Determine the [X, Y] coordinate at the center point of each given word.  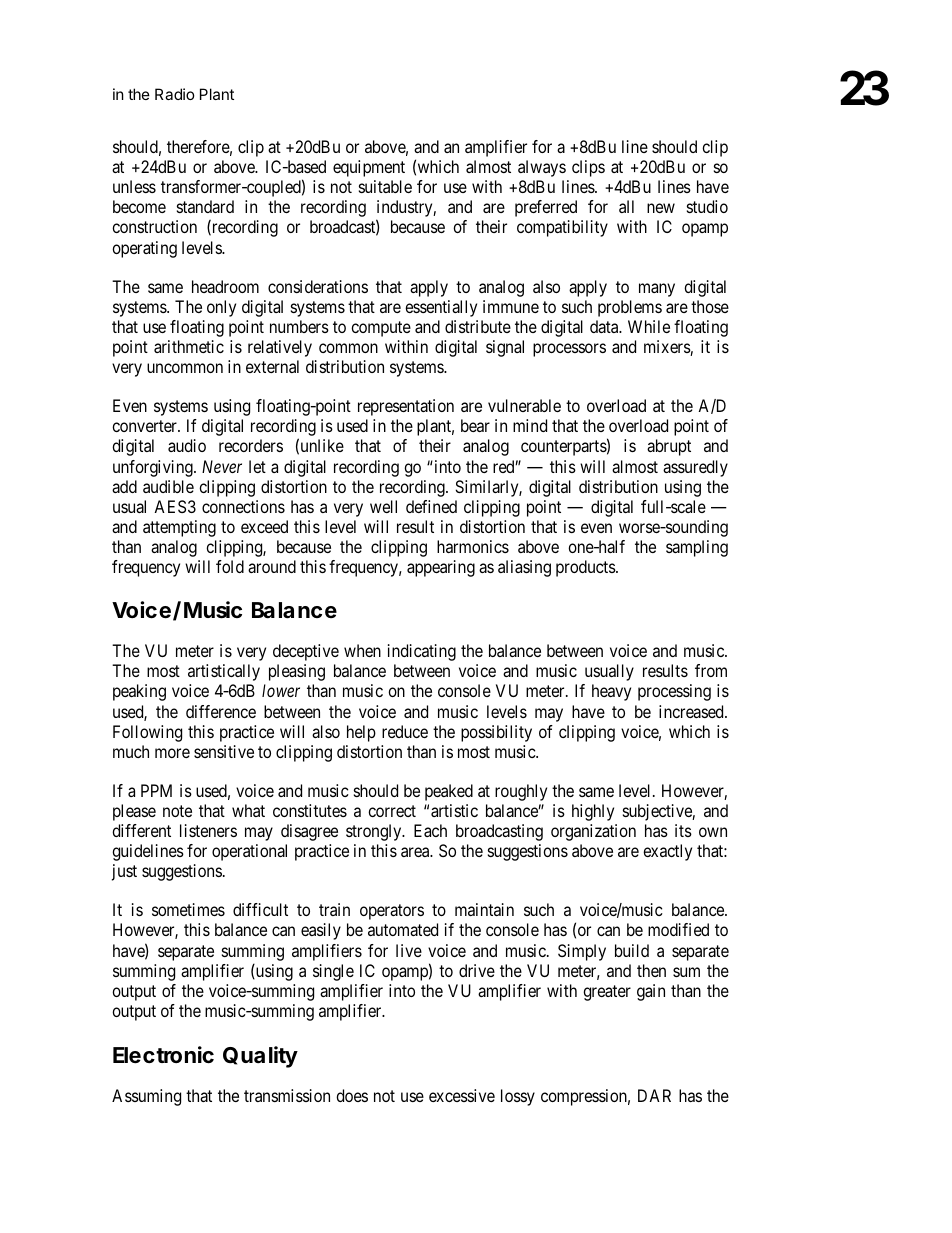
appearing [441, 568]
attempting [179, 528]
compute [381, 329]
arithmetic [189, 346]
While [649, 326]
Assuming [146, 1097]
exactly [667, 852]
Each [430, 830]
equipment [369, 168]
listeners [208, 830]
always [542, 168]
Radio [175, 94]
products [586, 568]
